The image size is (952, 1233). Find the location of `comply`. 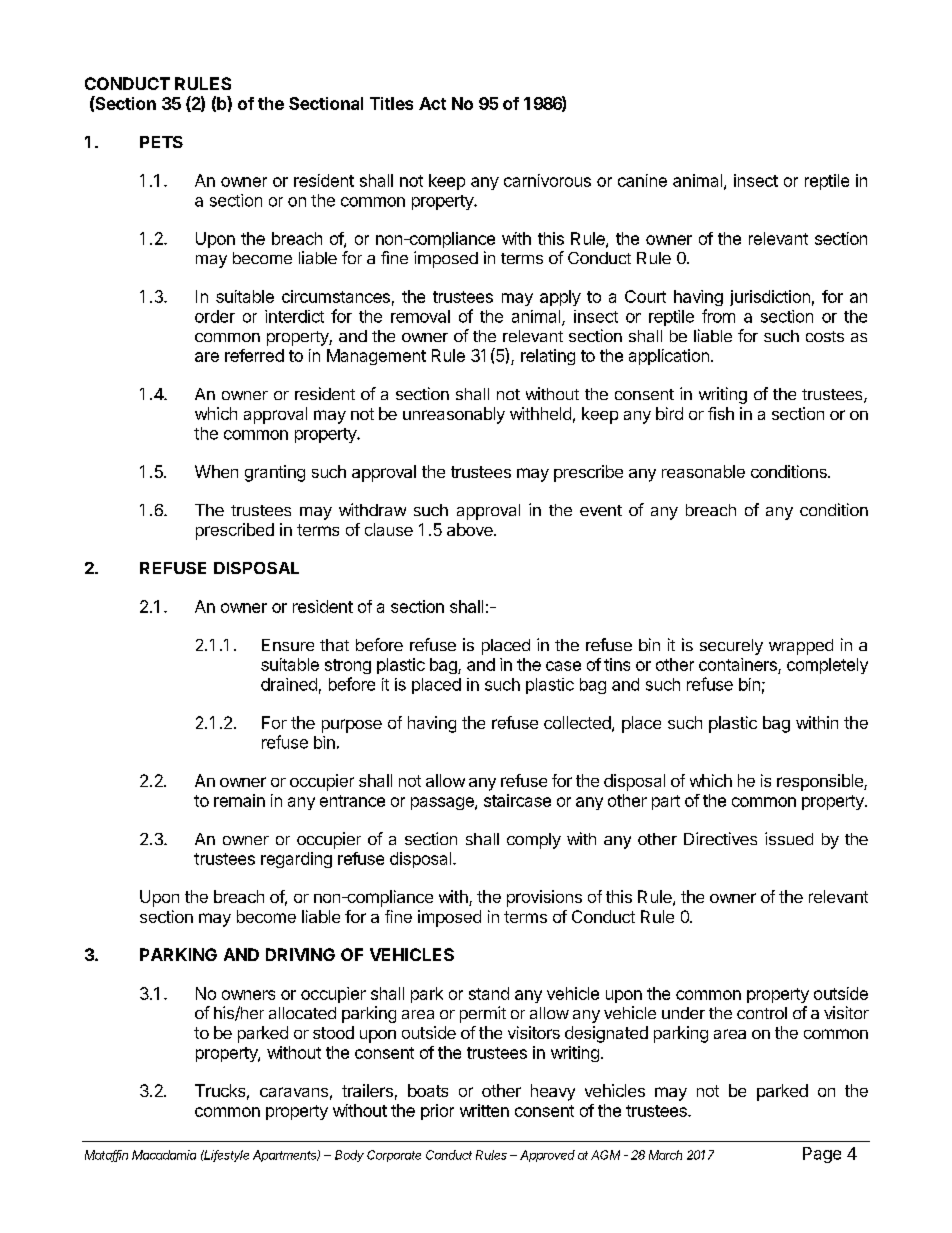

comply is located at coordinates (534, 841).
